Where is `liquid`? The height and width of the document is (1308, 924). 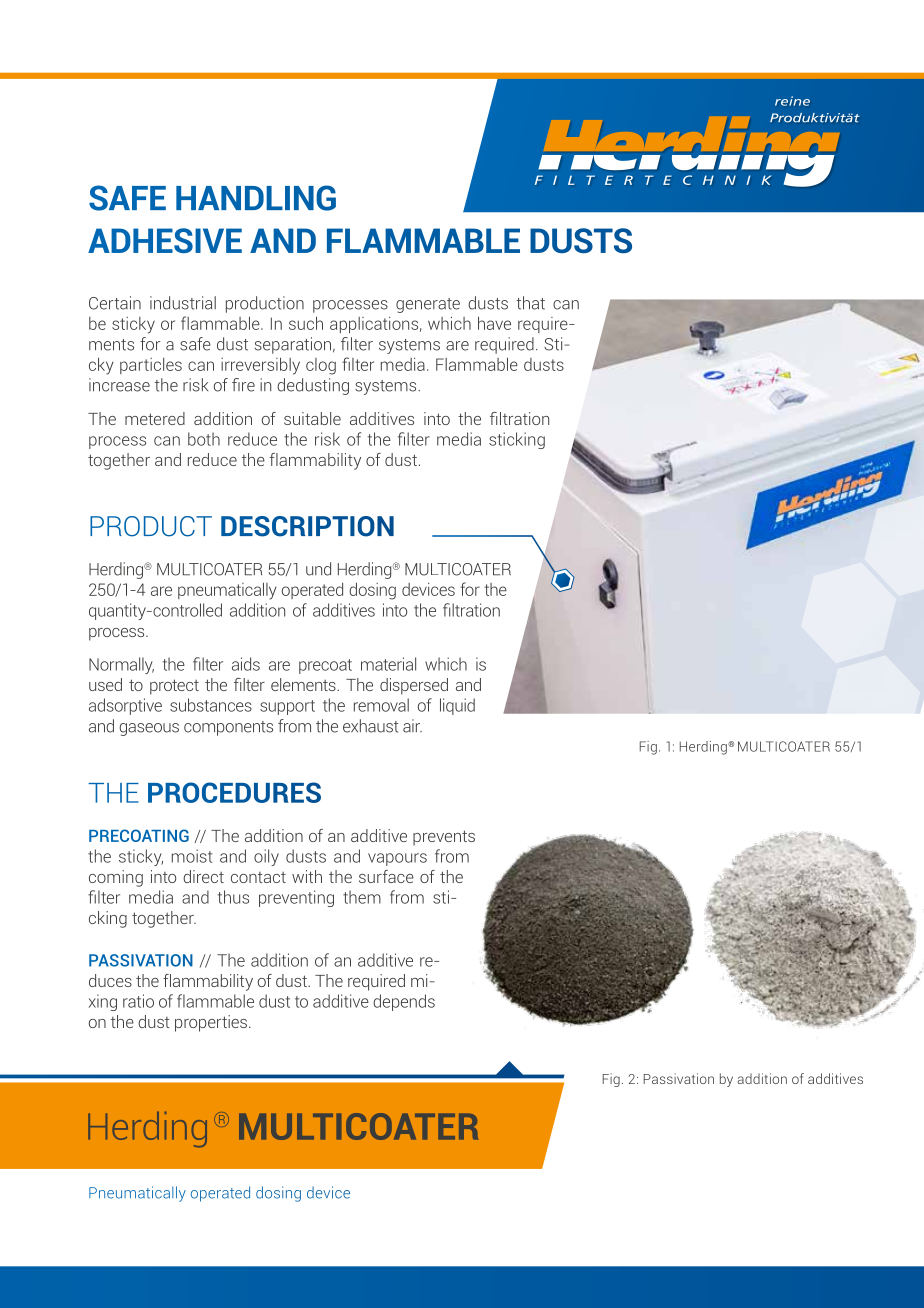 liquid is located at coordinates (457, 706).
